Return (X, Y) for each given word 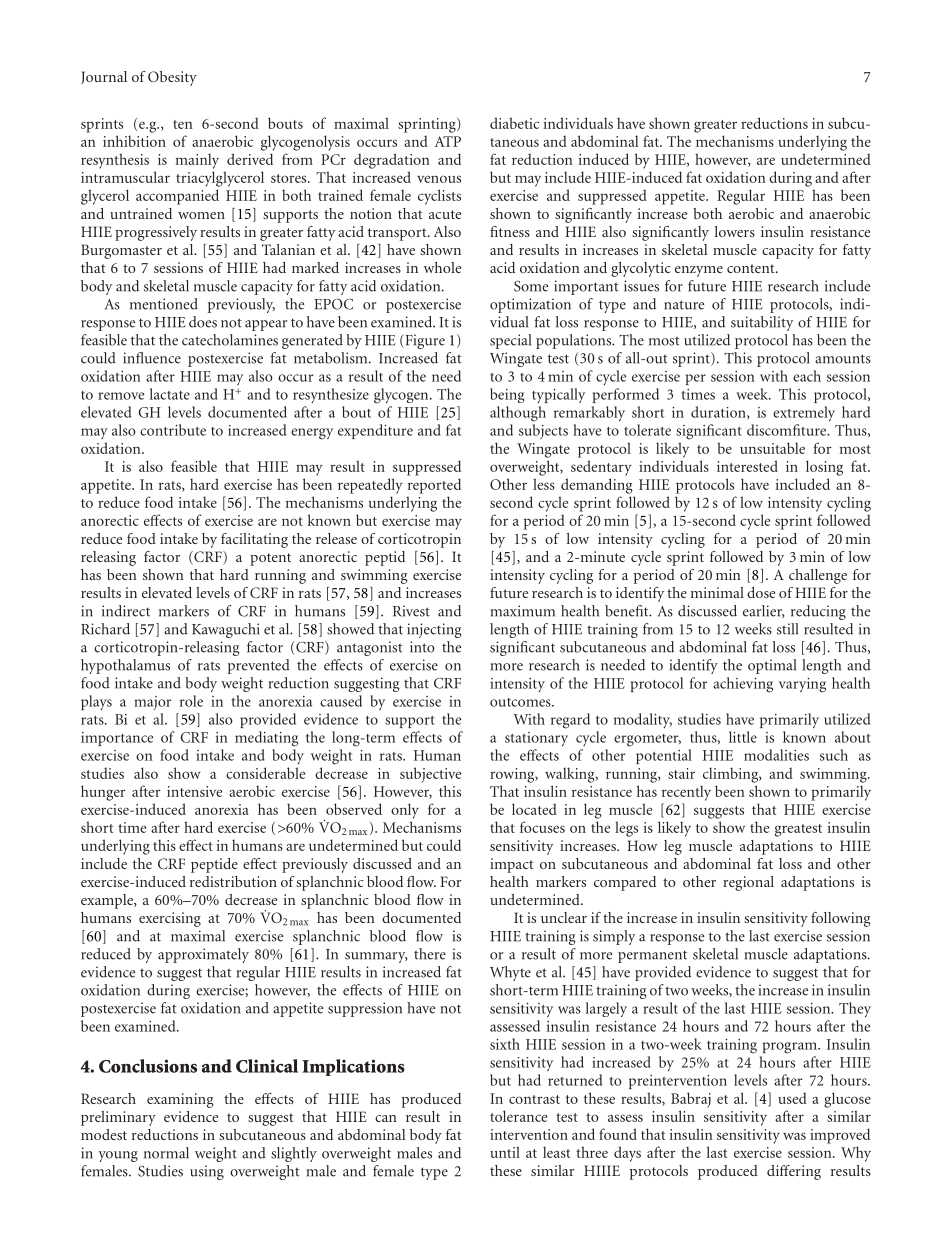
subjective (430, 775)
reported (434, 486)
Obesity (172, 78)
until (505, 1152)
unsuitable (772, 448)
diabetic (514, 123)
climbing (732, 775)
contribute (173, 430)
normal (166, 1153)
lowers (735, 231)
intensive (194, 791)
